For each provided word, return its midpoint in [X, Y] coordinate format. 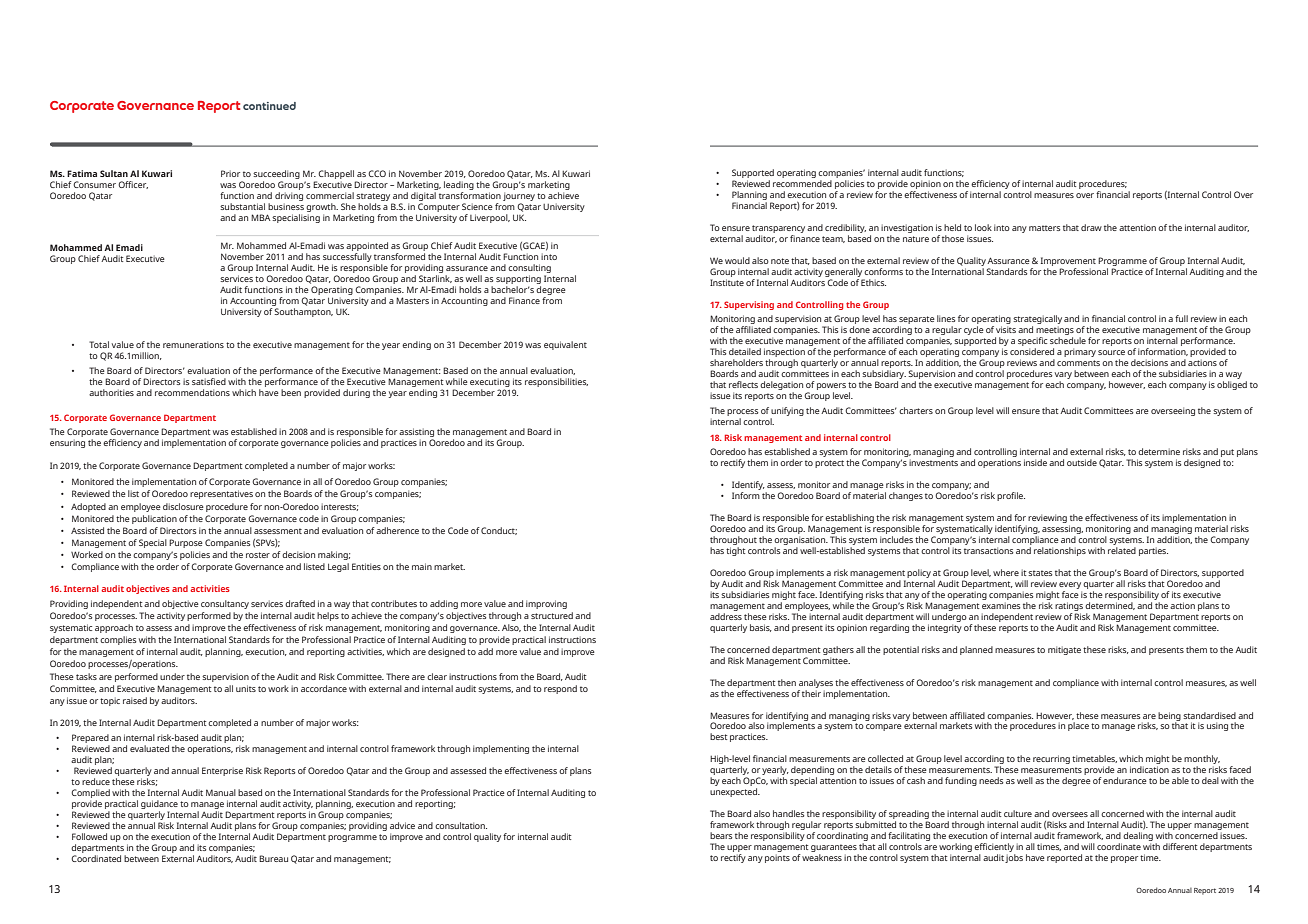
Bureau [273, 858]
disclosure [183, 506]
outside [1082, 462]
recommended [802, 183]
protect [829, 464]
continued [269, 106]
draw [1091, 227]
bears [721, 835]
